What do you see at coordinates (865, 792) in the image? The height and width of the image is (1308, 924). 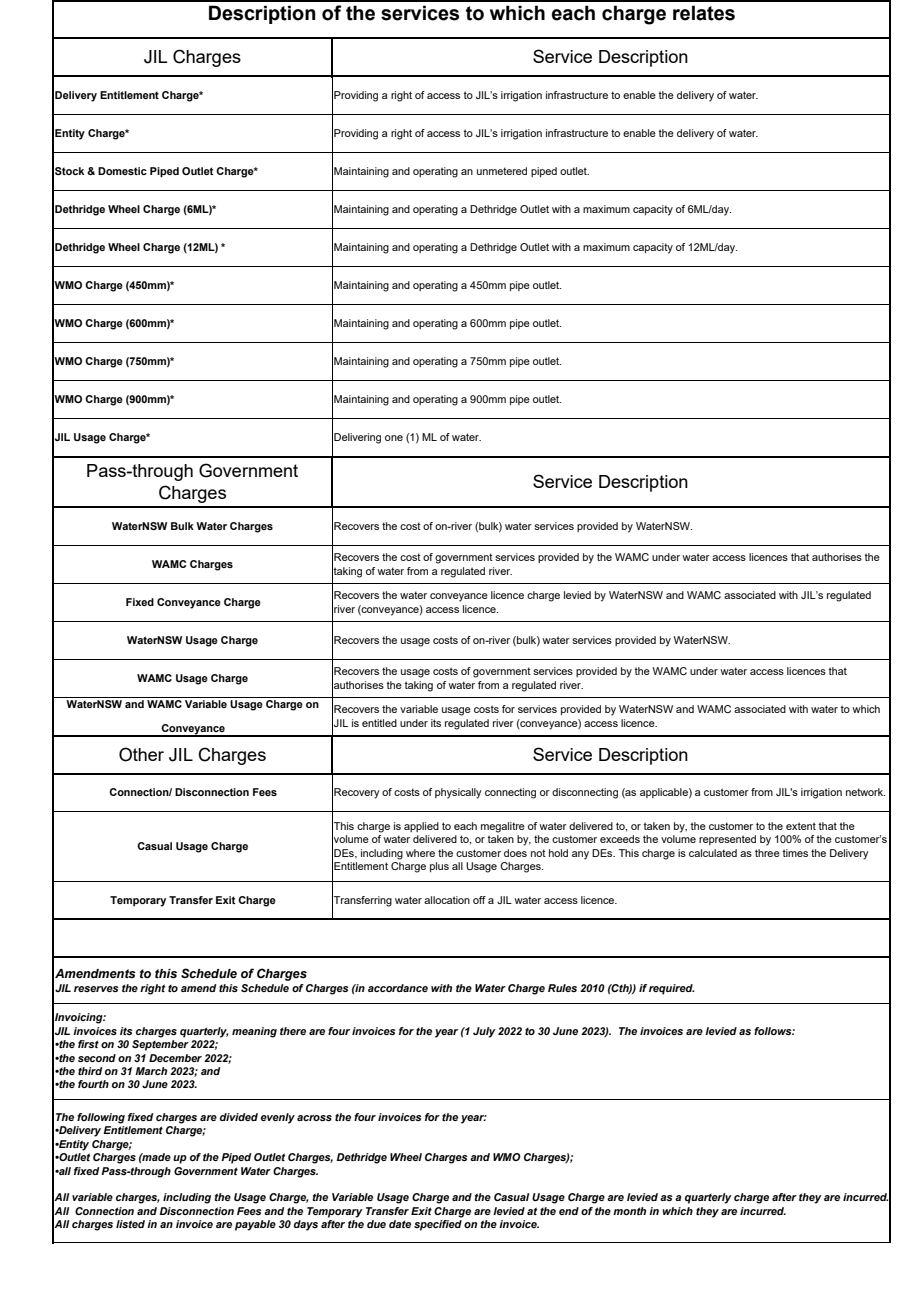 I see `network` at bounding box center [865, 792].
